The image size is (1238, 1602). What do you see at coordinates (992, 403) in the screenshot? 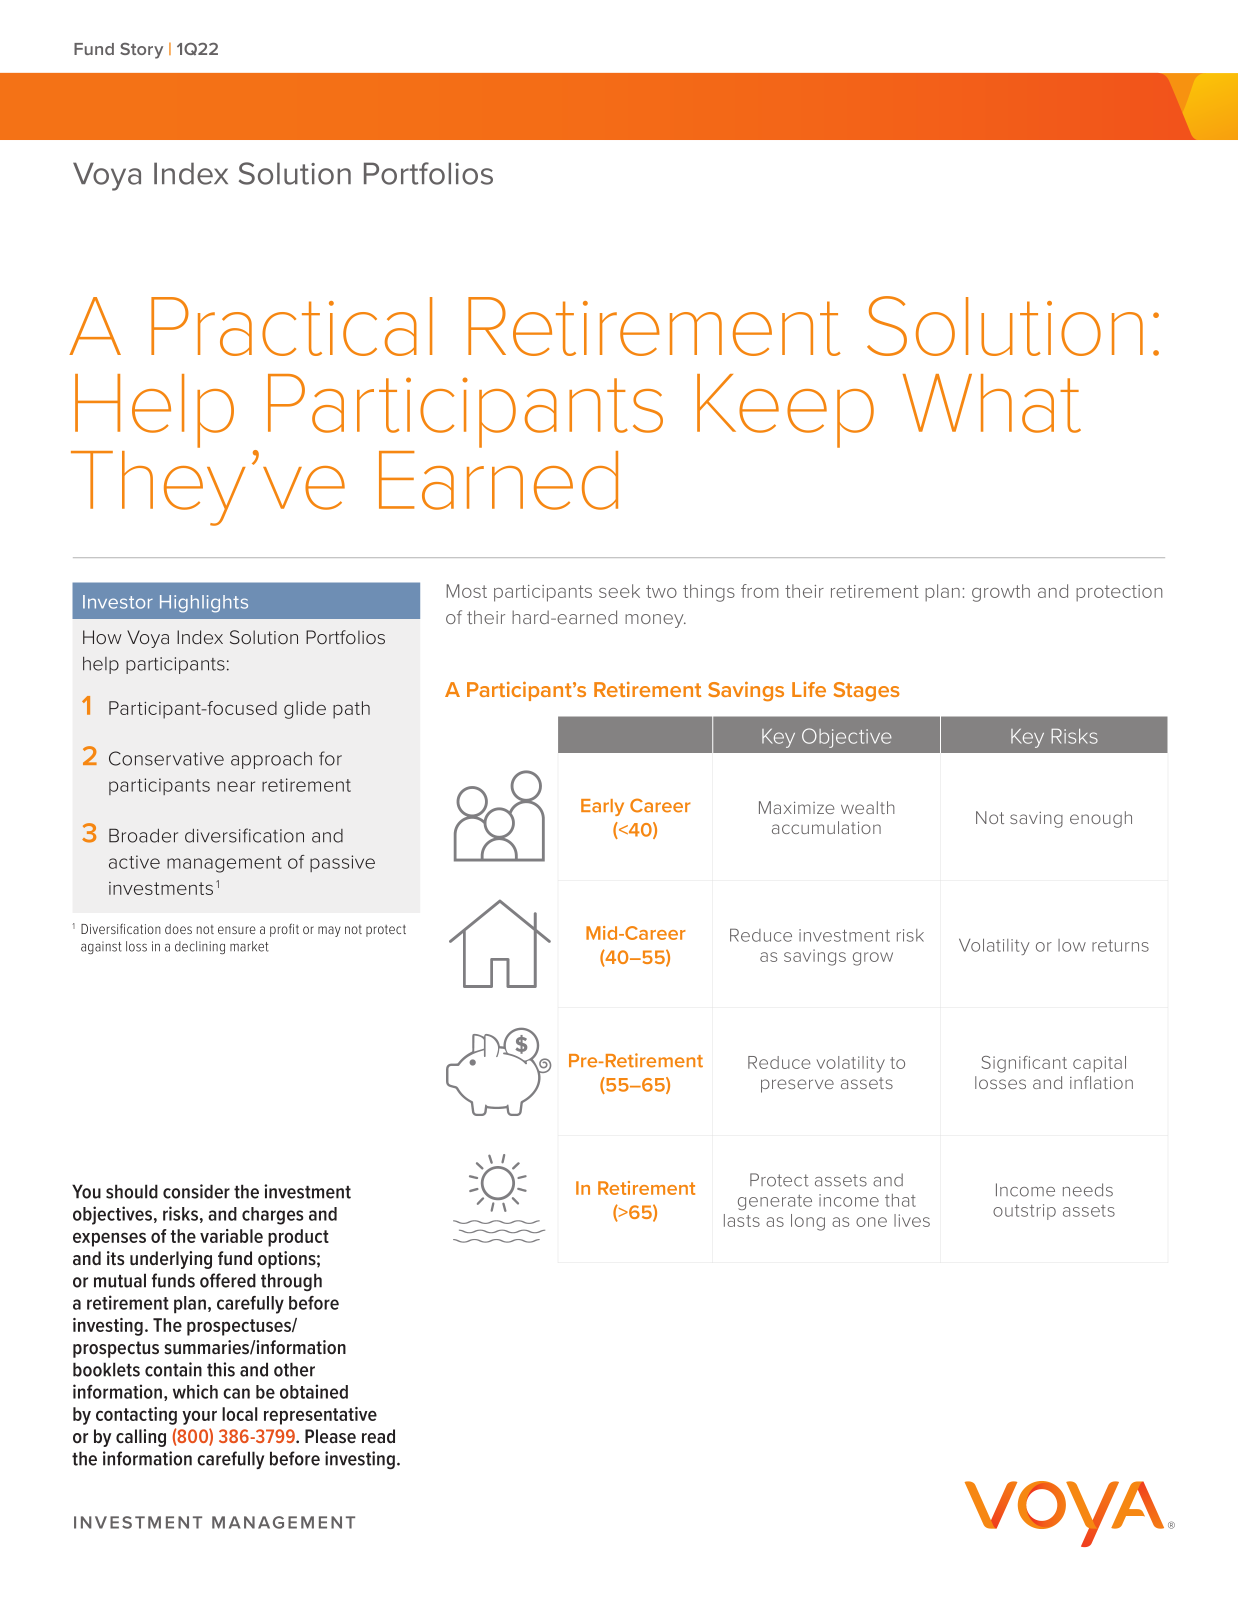
I see `What` at bounding box center [992, 403].
